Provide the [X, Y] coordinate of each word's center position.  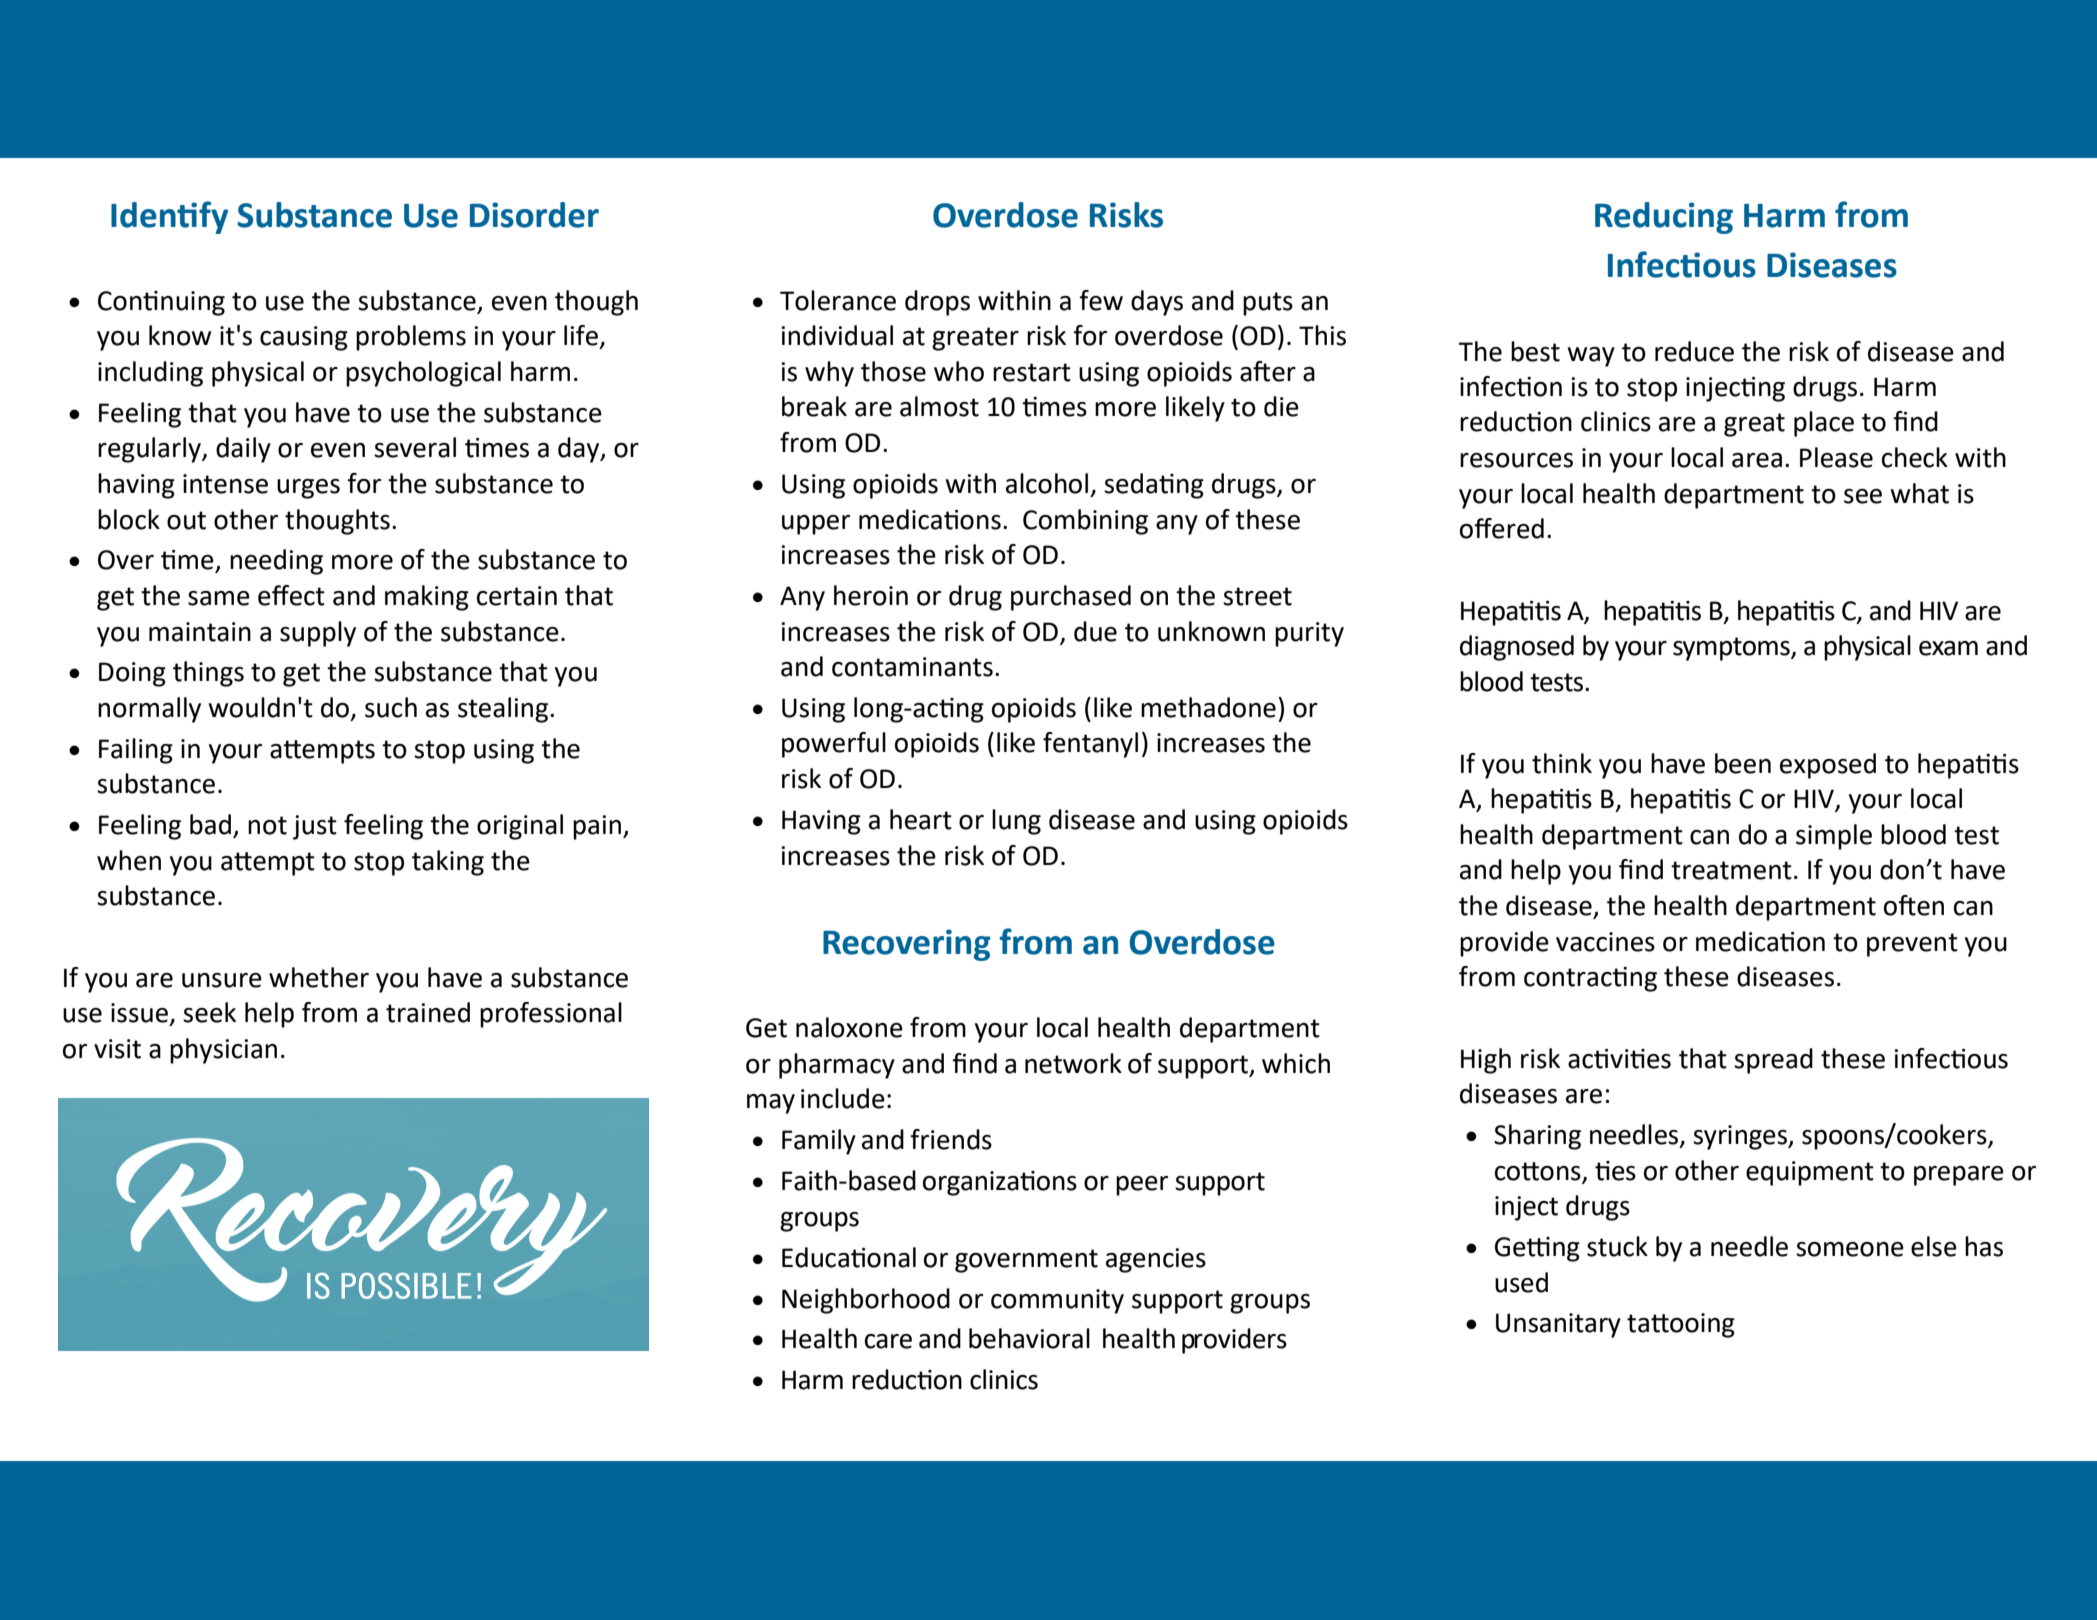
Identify [169, 217]
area [1757, 460]
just [315, 827]
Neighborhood [866, 1301]
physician [223, 1051]
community [1057, 1301]
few [1101, 300]
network [1073, 1063]
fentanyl [1090, 745]
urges [308, 489]
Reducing [1664, 218]
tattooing [1681, 1325]
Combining [1085, 522]
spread [1773, 1061]
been [1743, 763]
